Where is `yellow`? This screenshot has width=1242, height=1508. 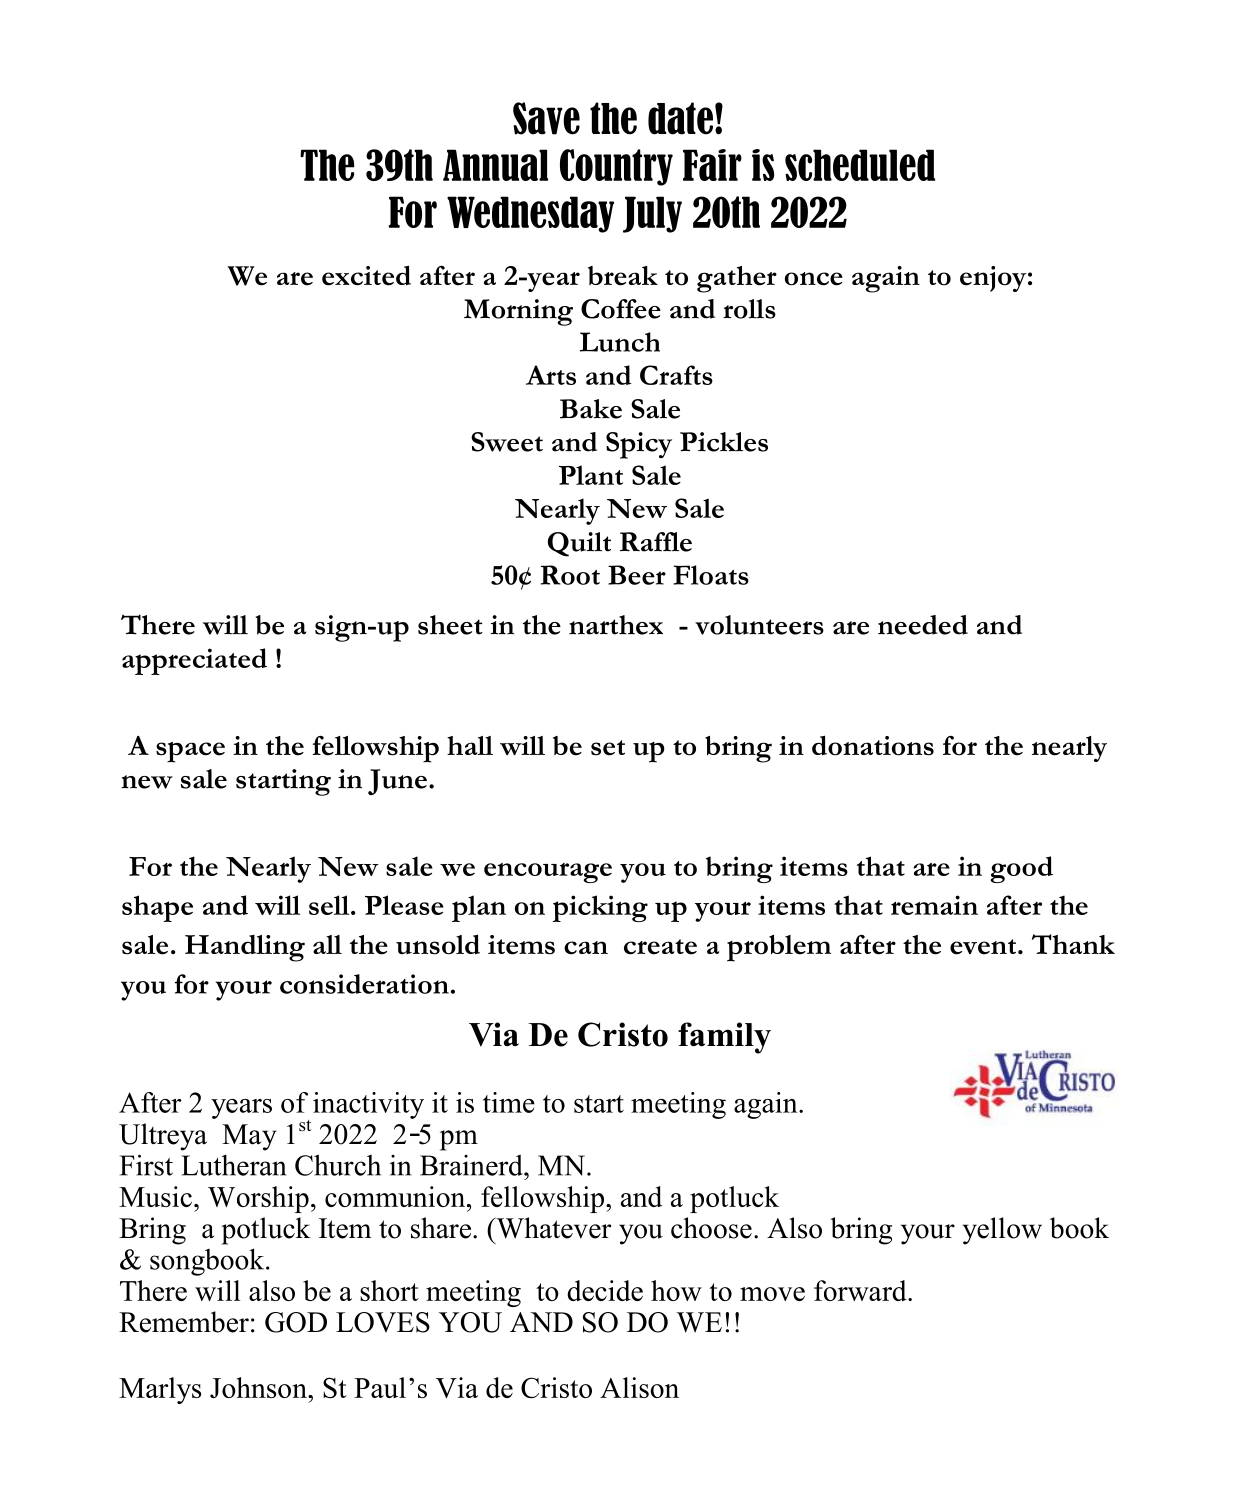 yellow is located at coordinates (1002, 1231).
